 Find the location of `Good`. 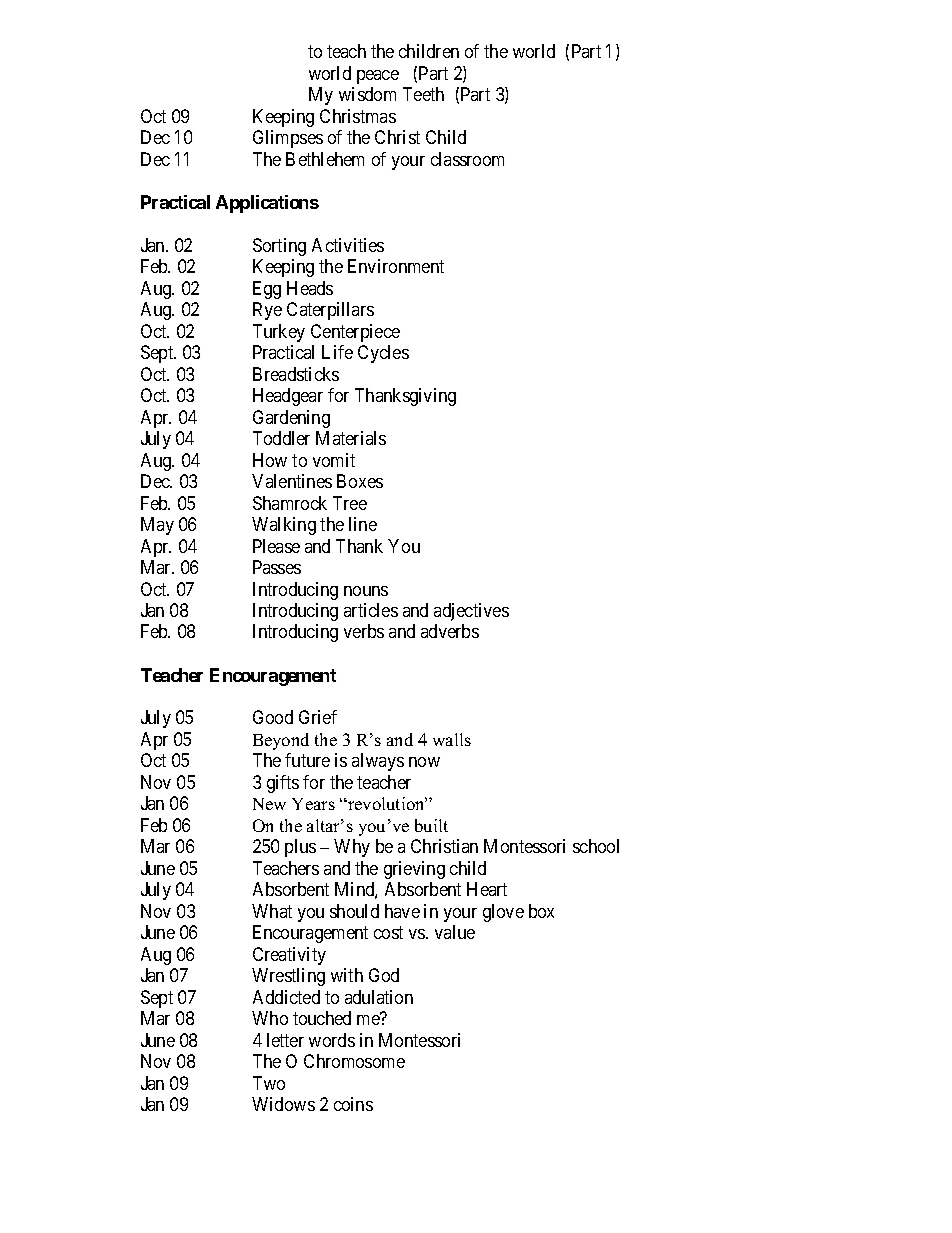

Good is located at coordinates (273, 717).
